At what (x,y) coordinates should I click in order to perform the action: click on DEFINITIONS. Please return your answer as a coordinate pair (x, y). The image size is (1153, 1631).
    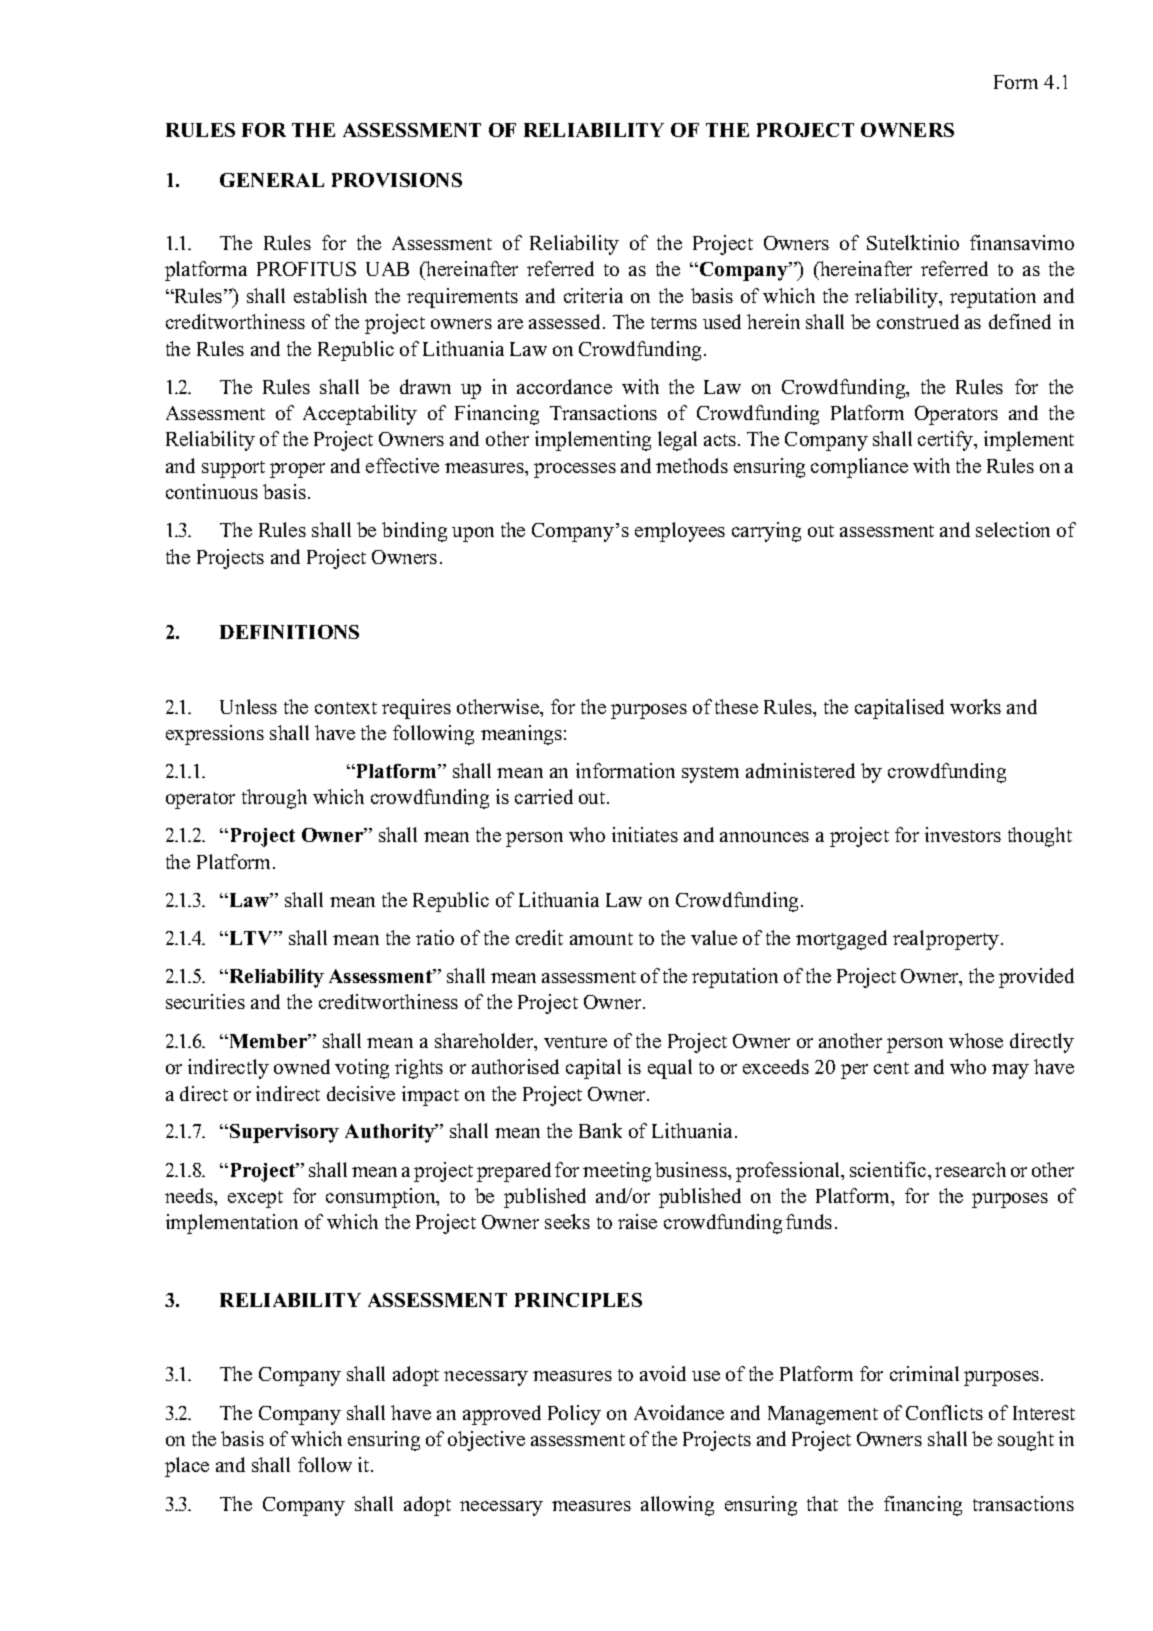
    Looking at the image, I should click on (289, 632).
